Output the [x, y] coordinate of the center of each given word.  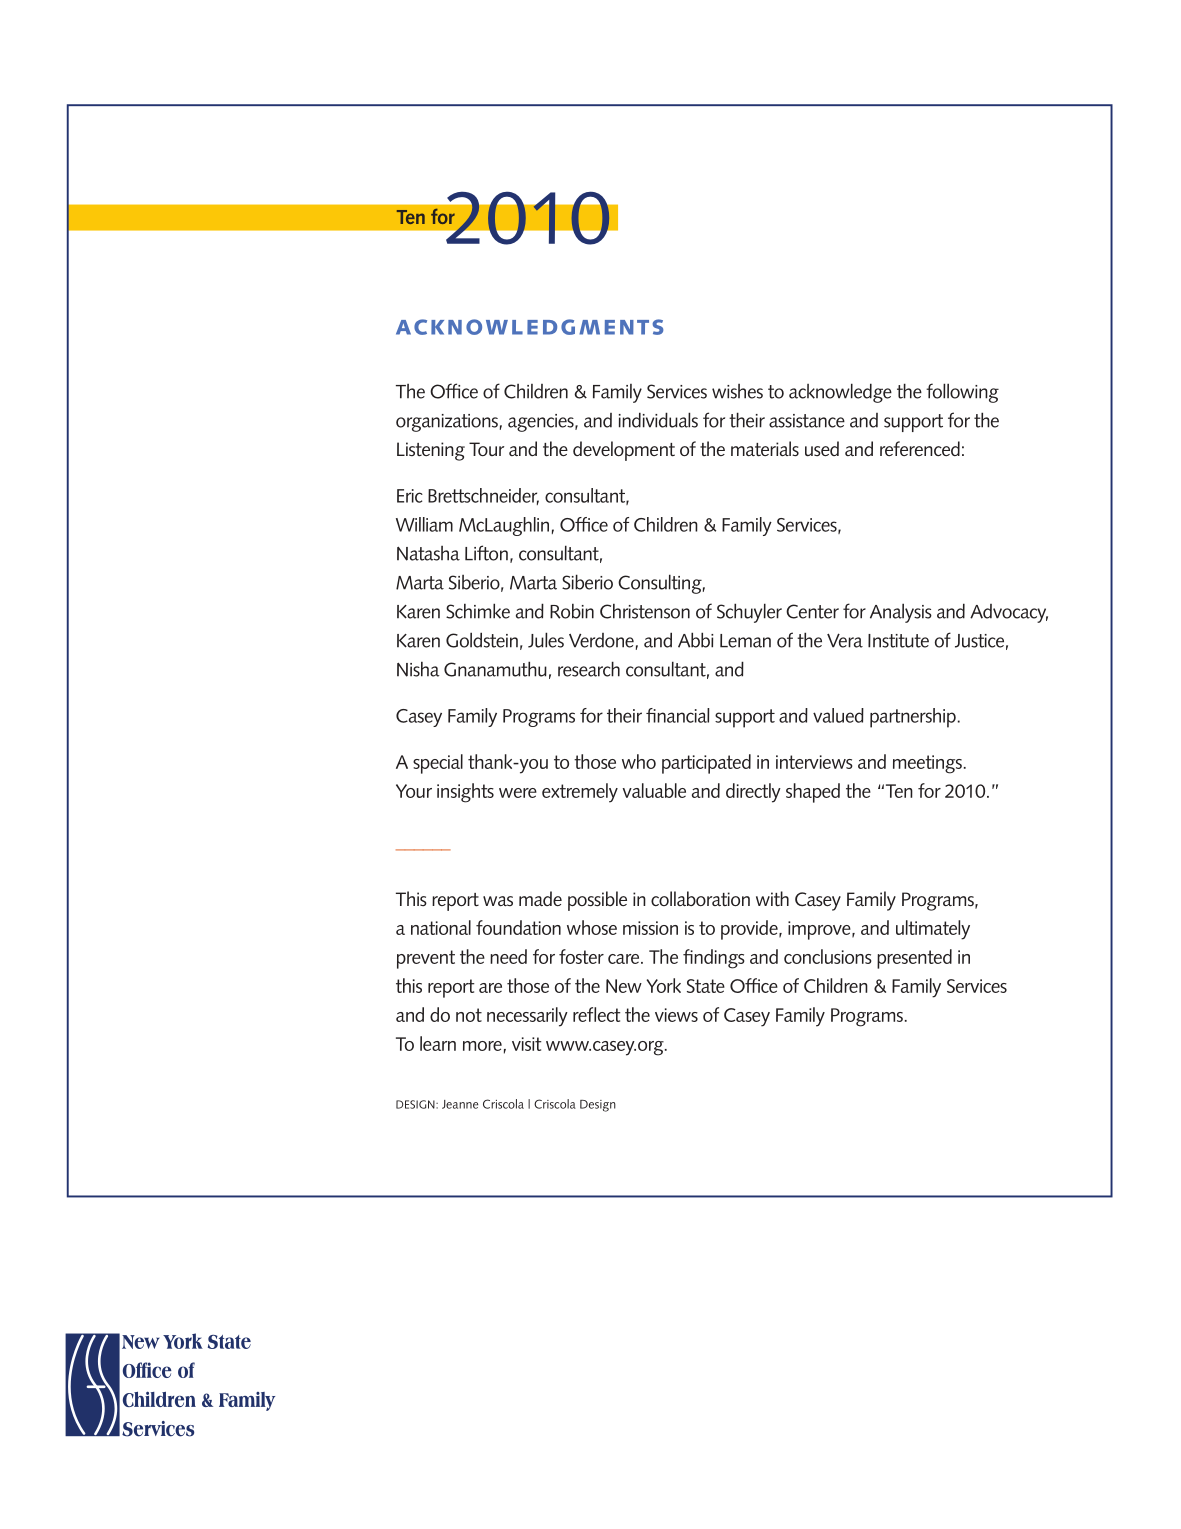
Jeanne [460, 1104]
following [962, 393]
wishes [737, 391]
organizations [447, 423]
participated [706, 764]
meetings [927, 764]
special [438, 764]
